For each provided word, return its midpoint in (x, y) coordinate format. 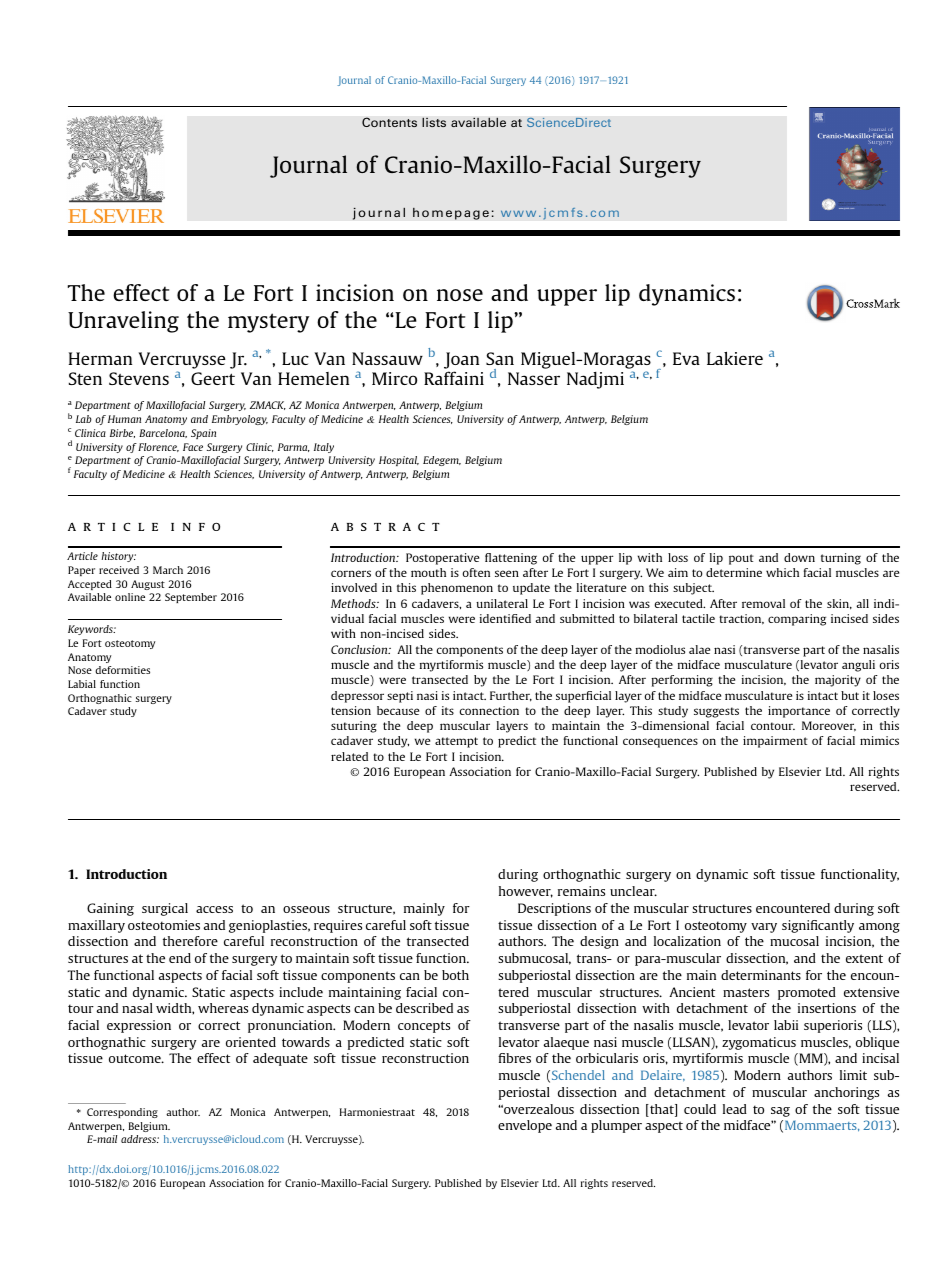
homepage (451, 213)
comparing (797, 620)
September (191, 598)
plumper (616, 1126)
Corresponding (122, 1113)
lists (434, 122)
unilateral (502, 603)
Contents (389, 122)
